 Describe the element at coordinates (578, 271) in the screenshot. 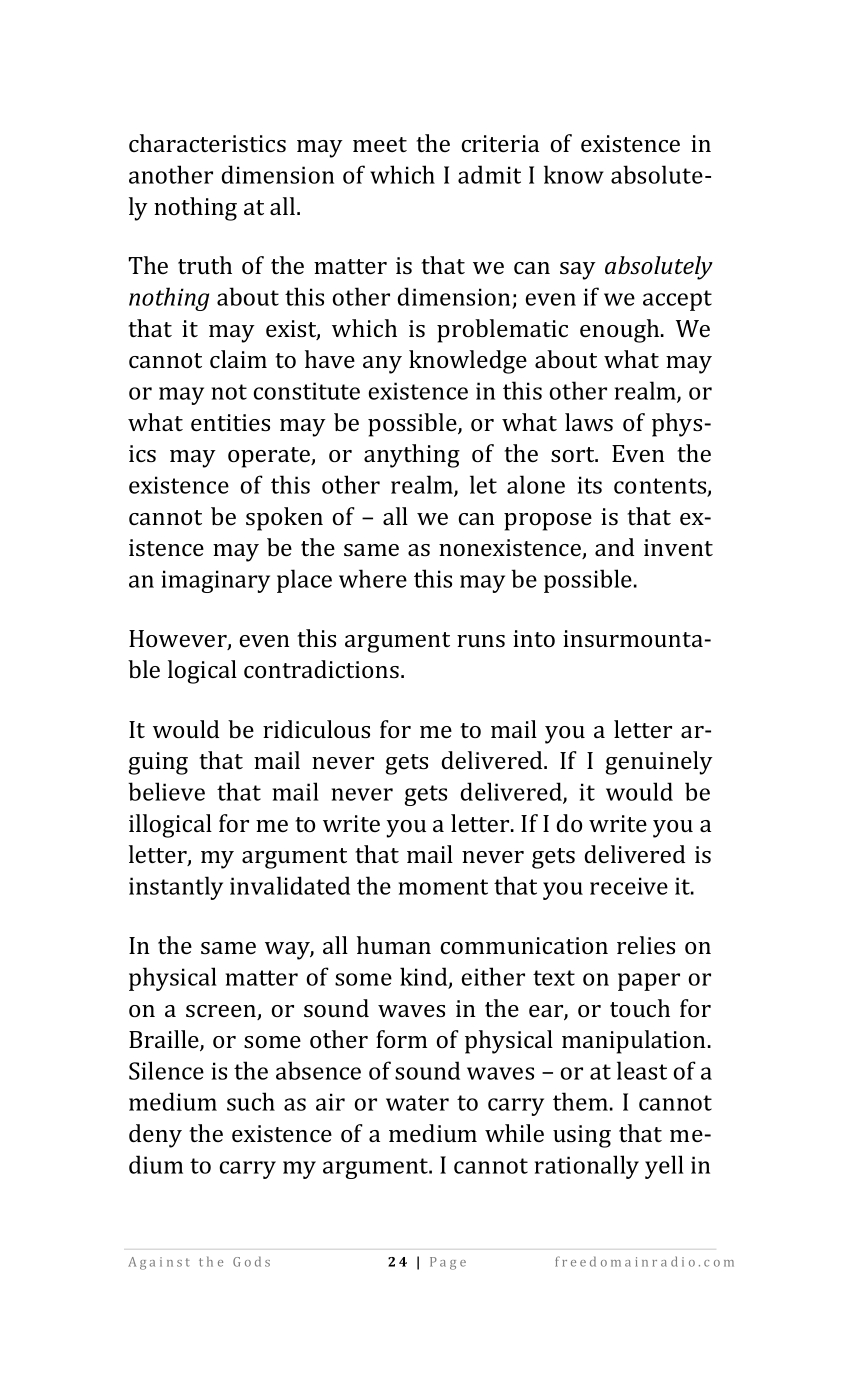

I see `say` at that location.
